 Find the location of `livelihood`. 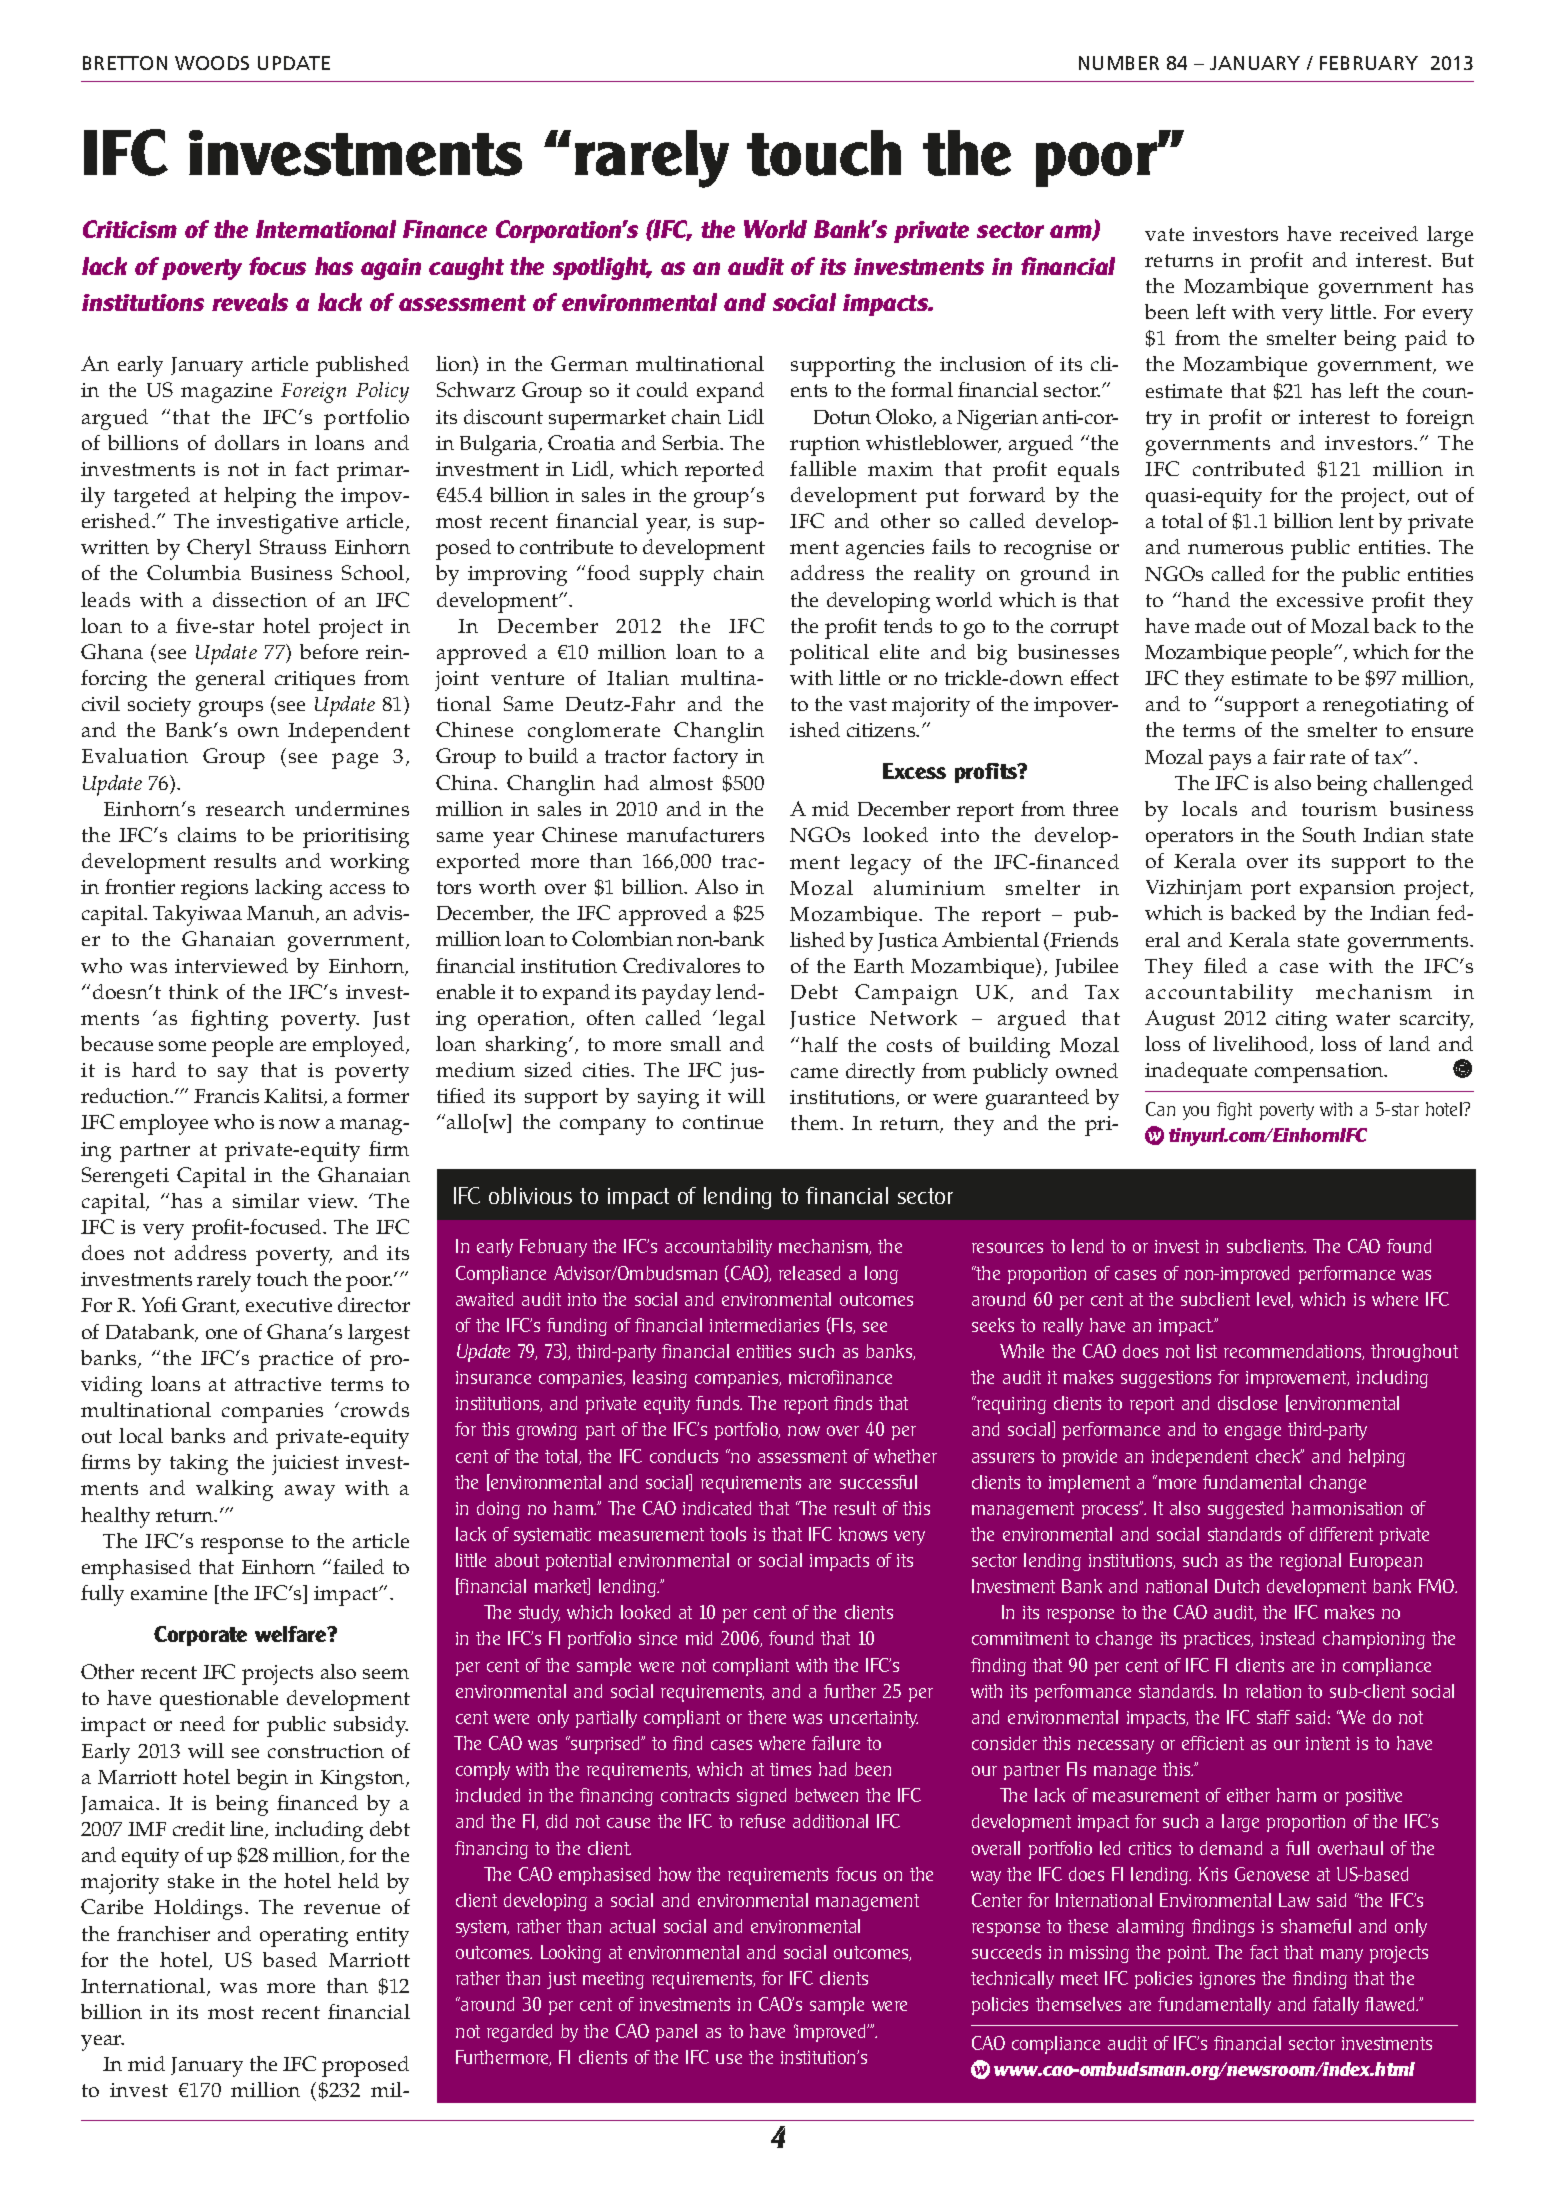

livelihood is located at coordinates (1262, 1045).
